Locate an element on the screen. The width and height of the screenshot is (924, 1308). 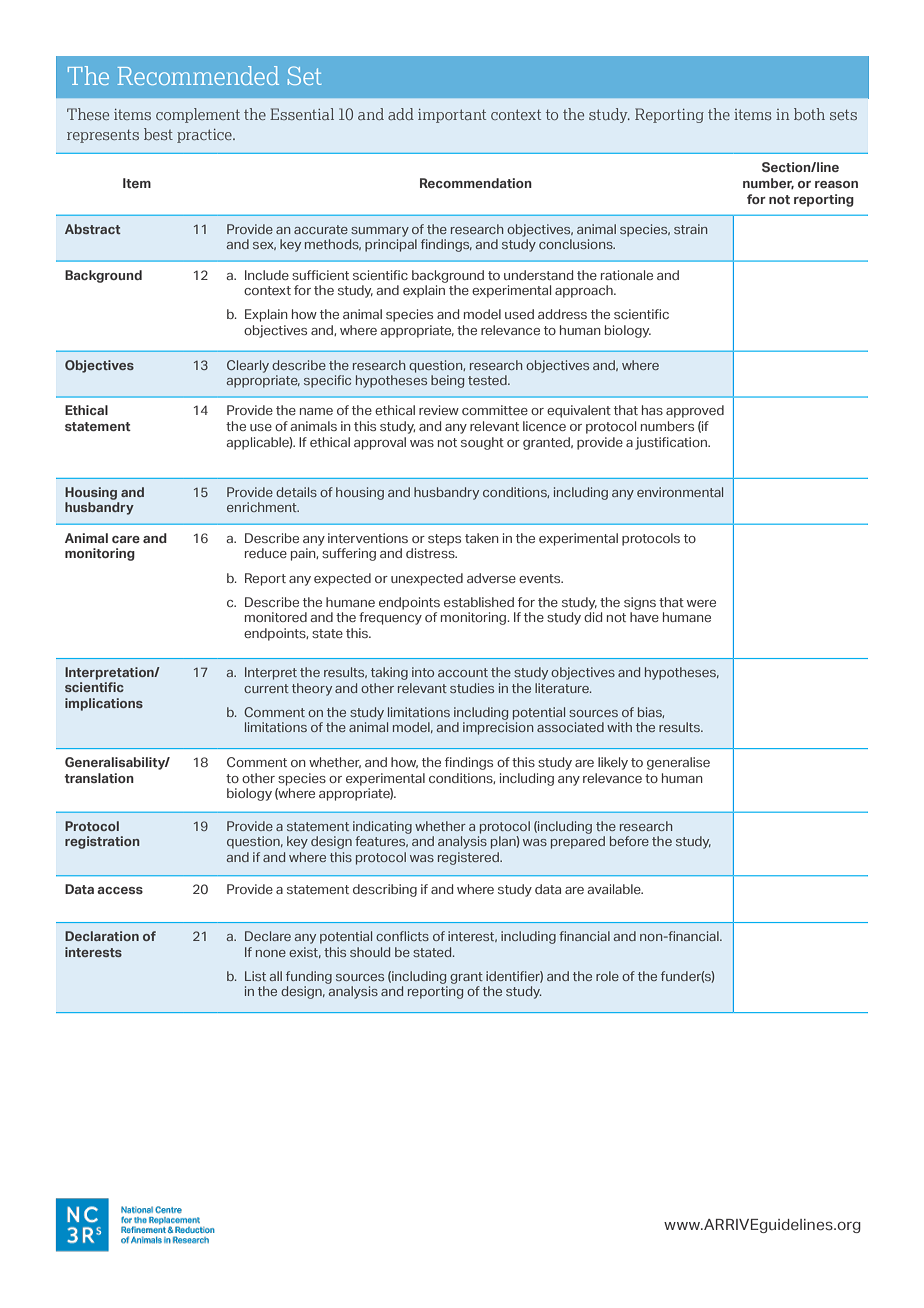
conflicts is located at coordinates (402, 936).
